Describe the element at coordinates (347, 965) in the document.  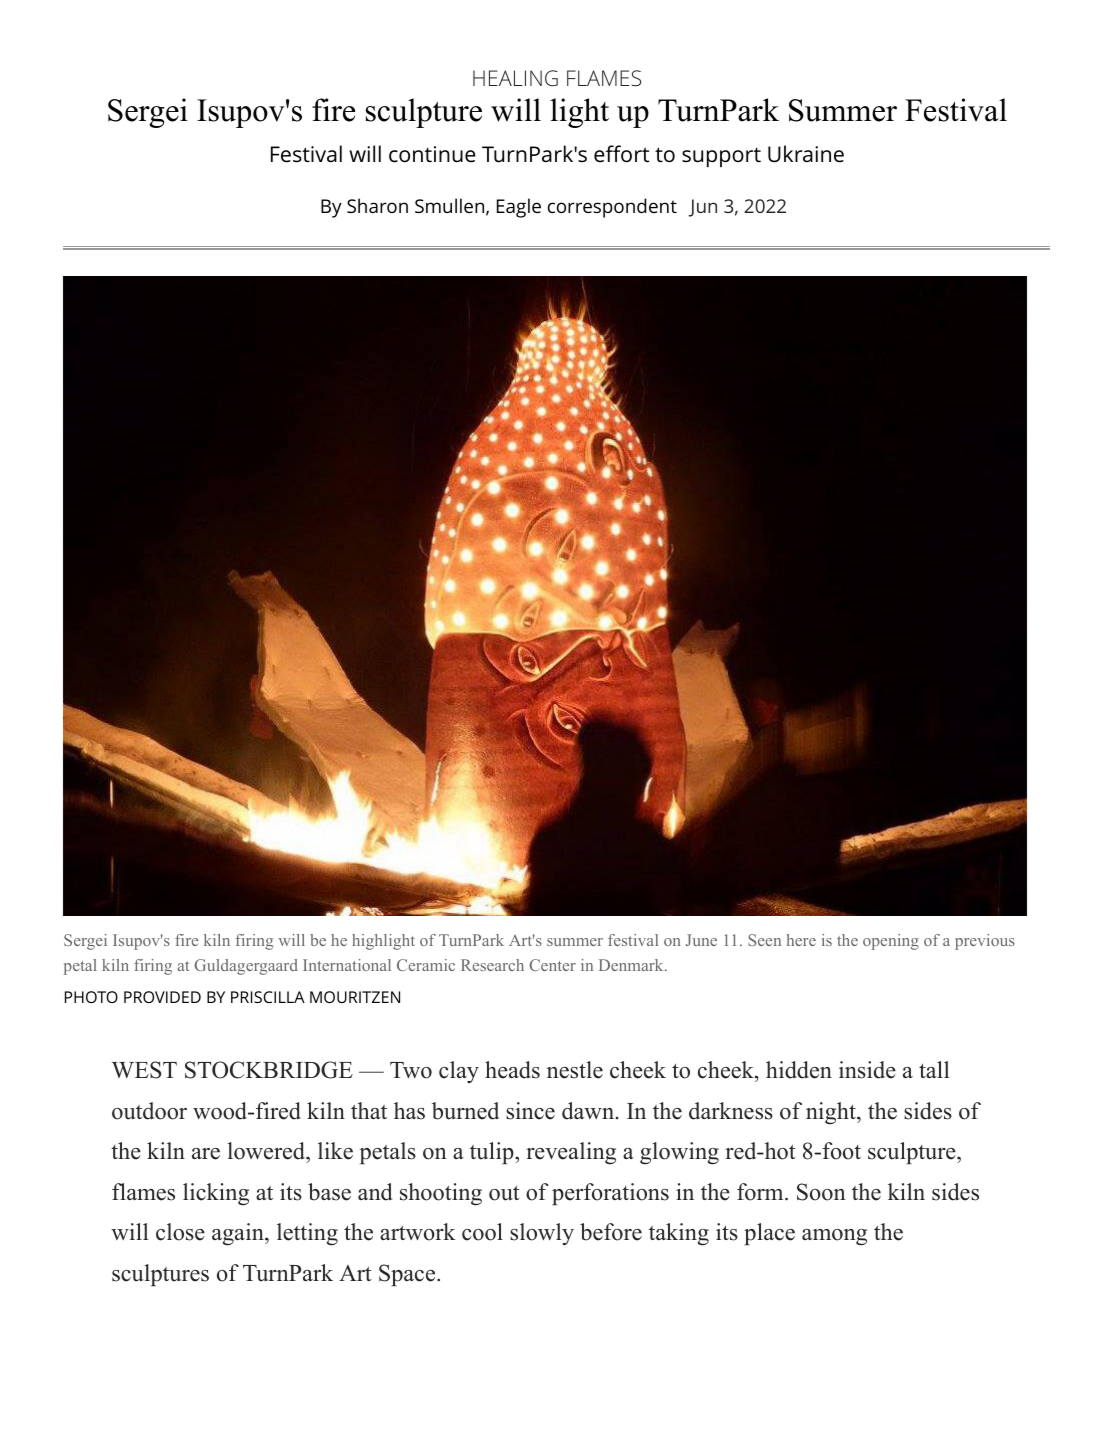
I see `International` at that location.
